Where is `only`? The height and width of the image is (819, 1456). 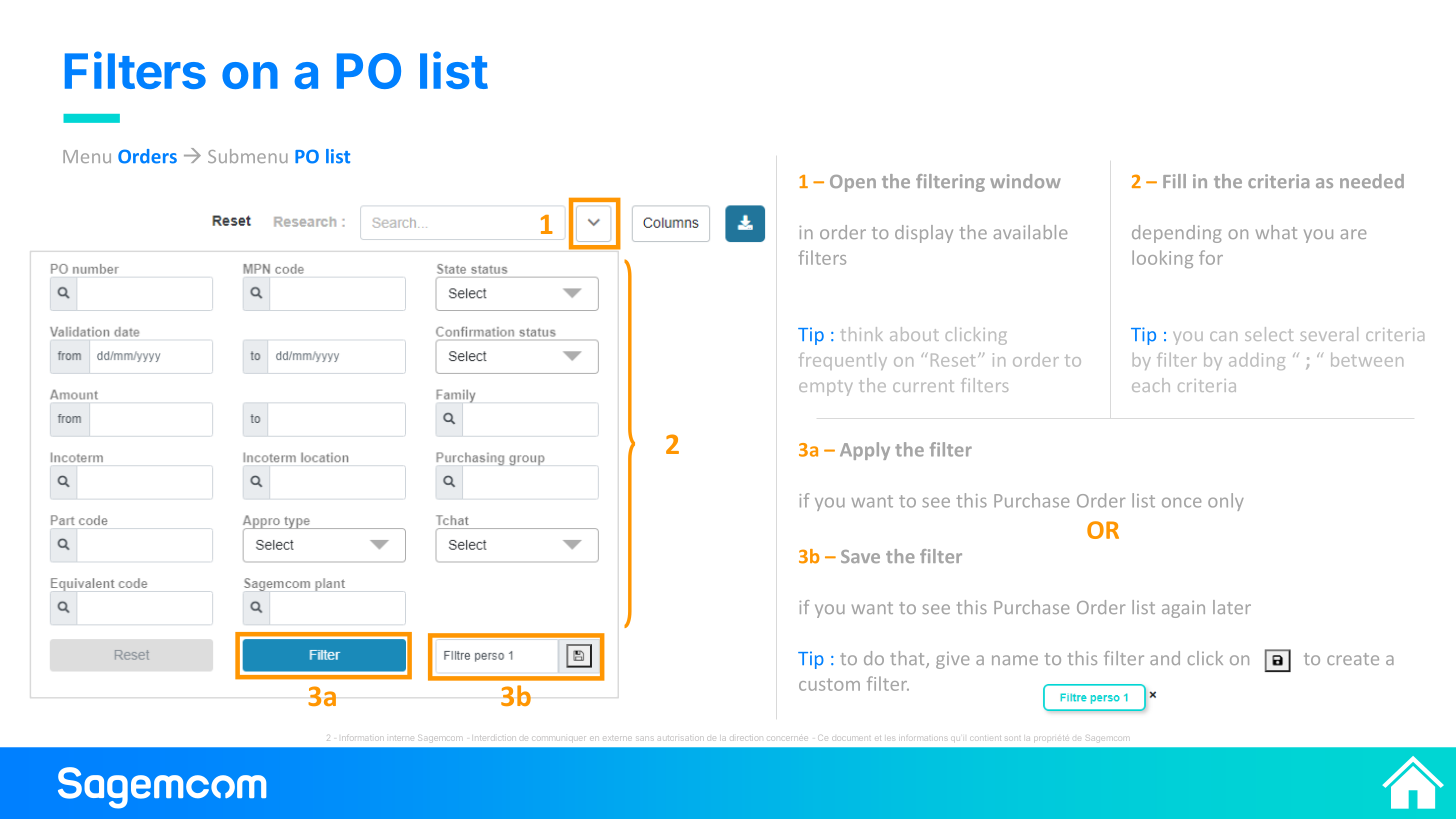
only is located at coordinates (1226, 502).
